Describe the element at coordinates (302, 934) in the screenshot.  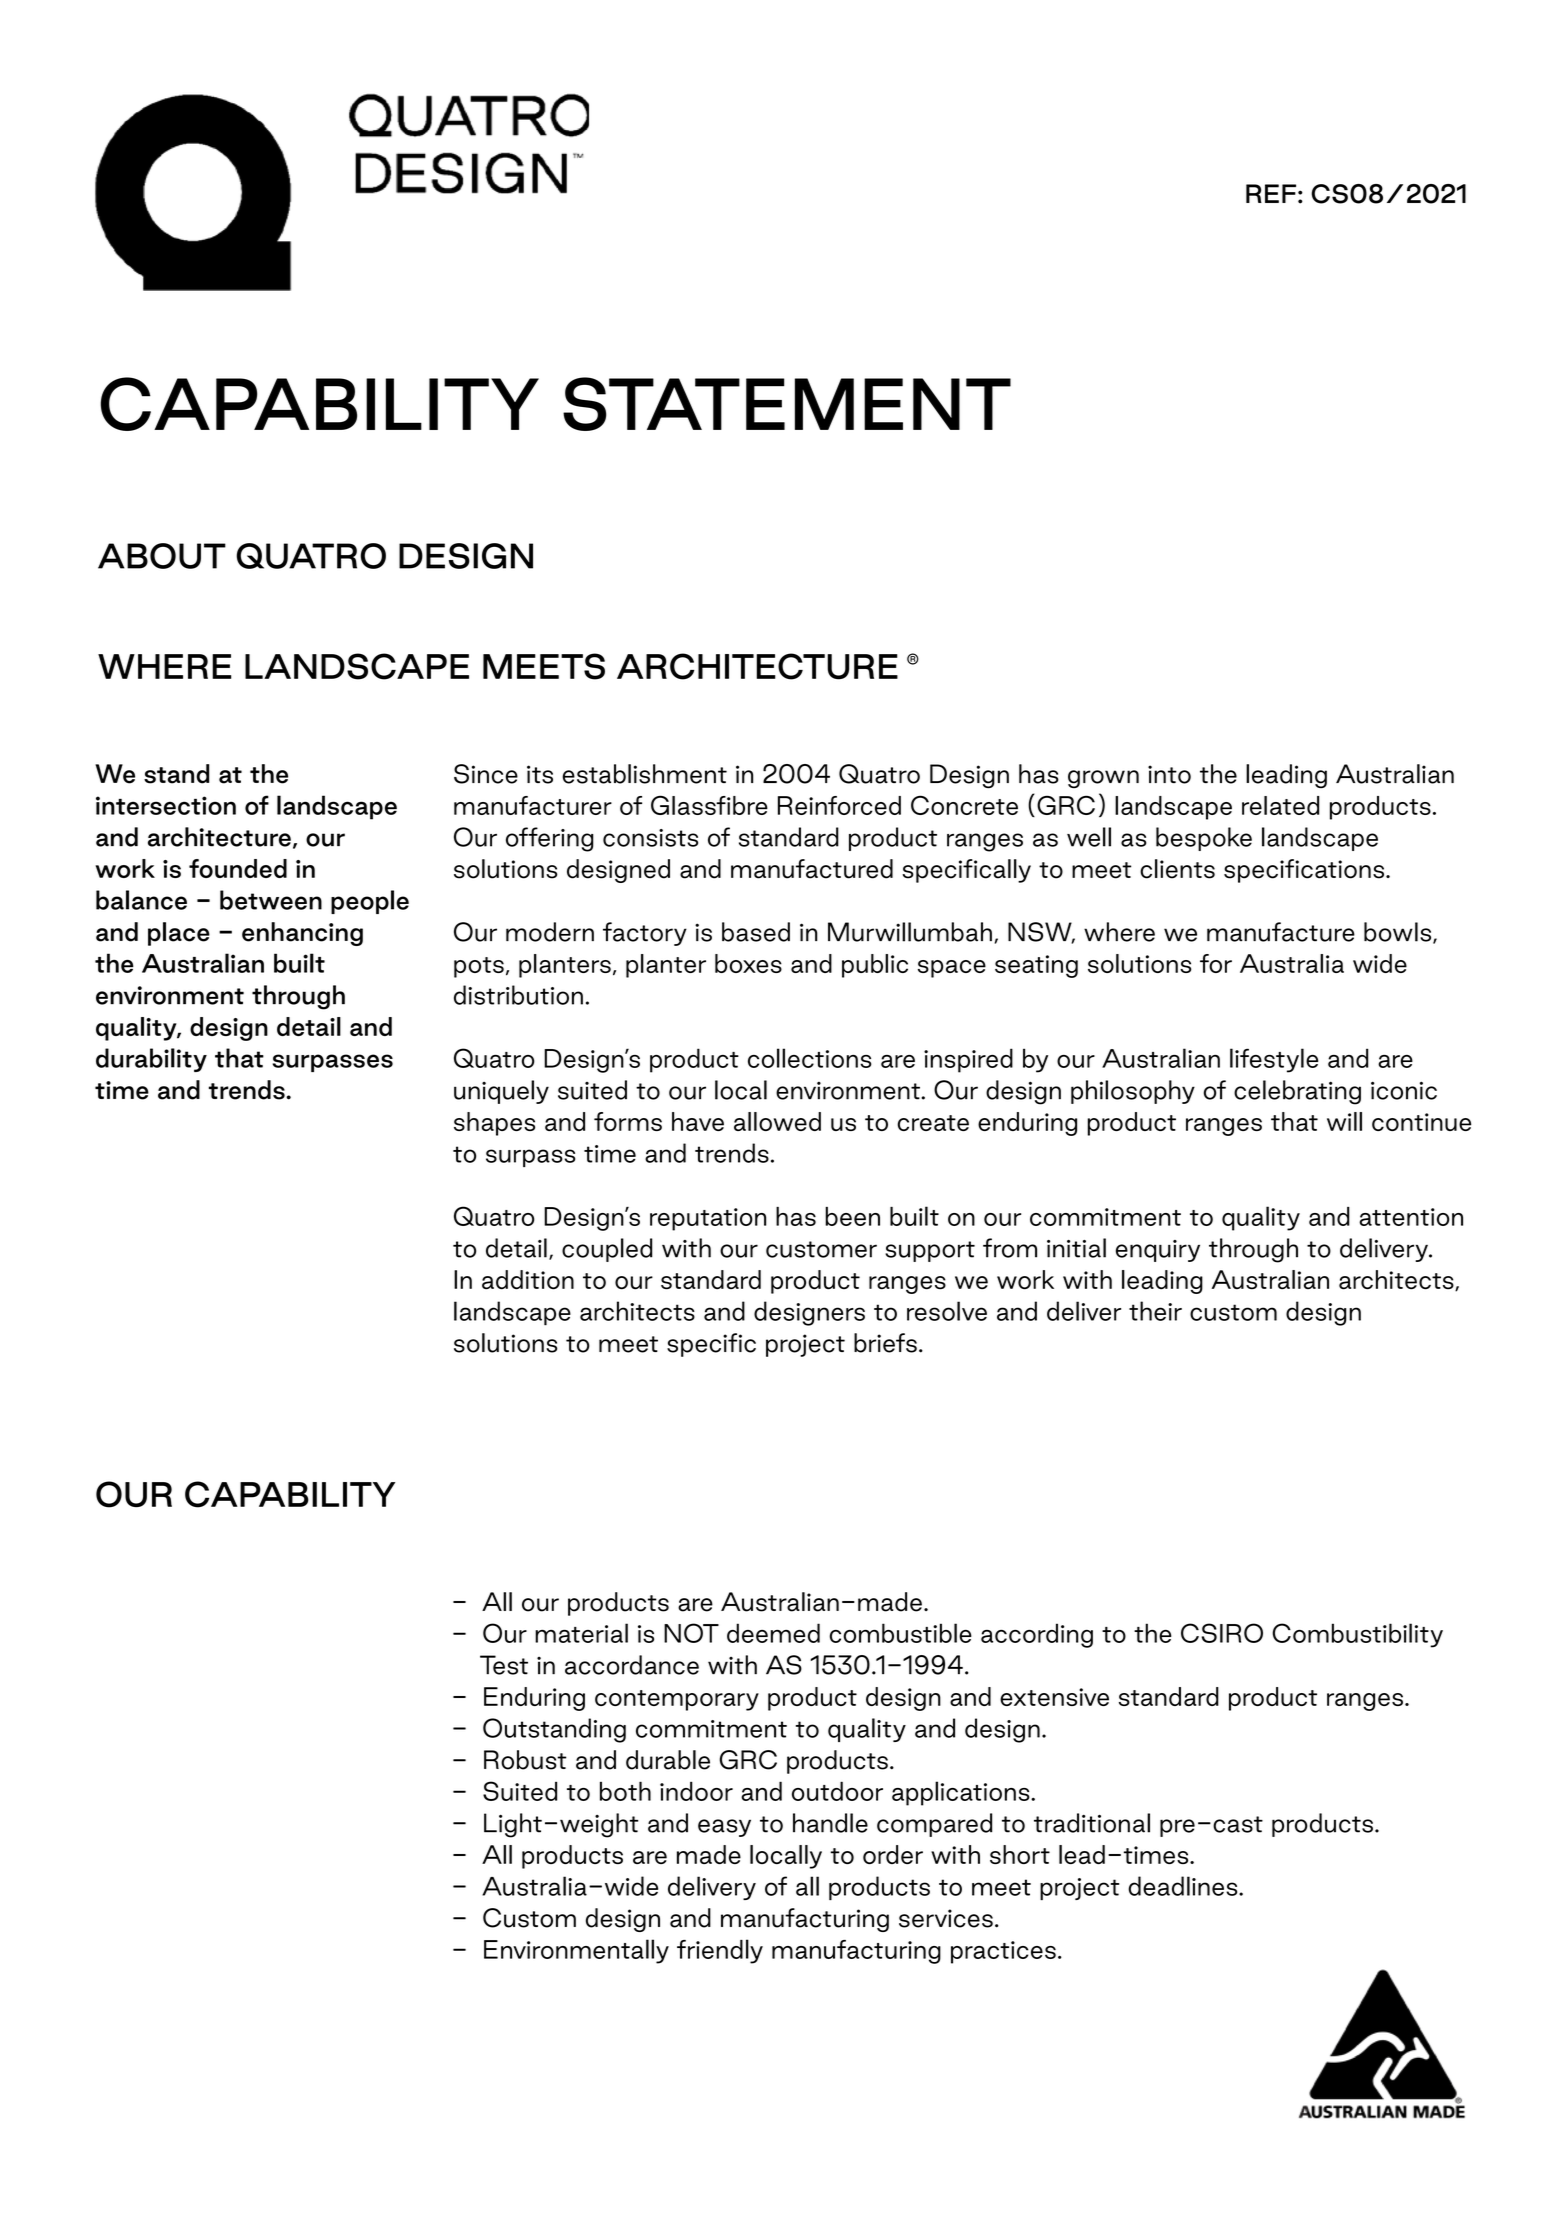
I see `enhancing` at that location.
